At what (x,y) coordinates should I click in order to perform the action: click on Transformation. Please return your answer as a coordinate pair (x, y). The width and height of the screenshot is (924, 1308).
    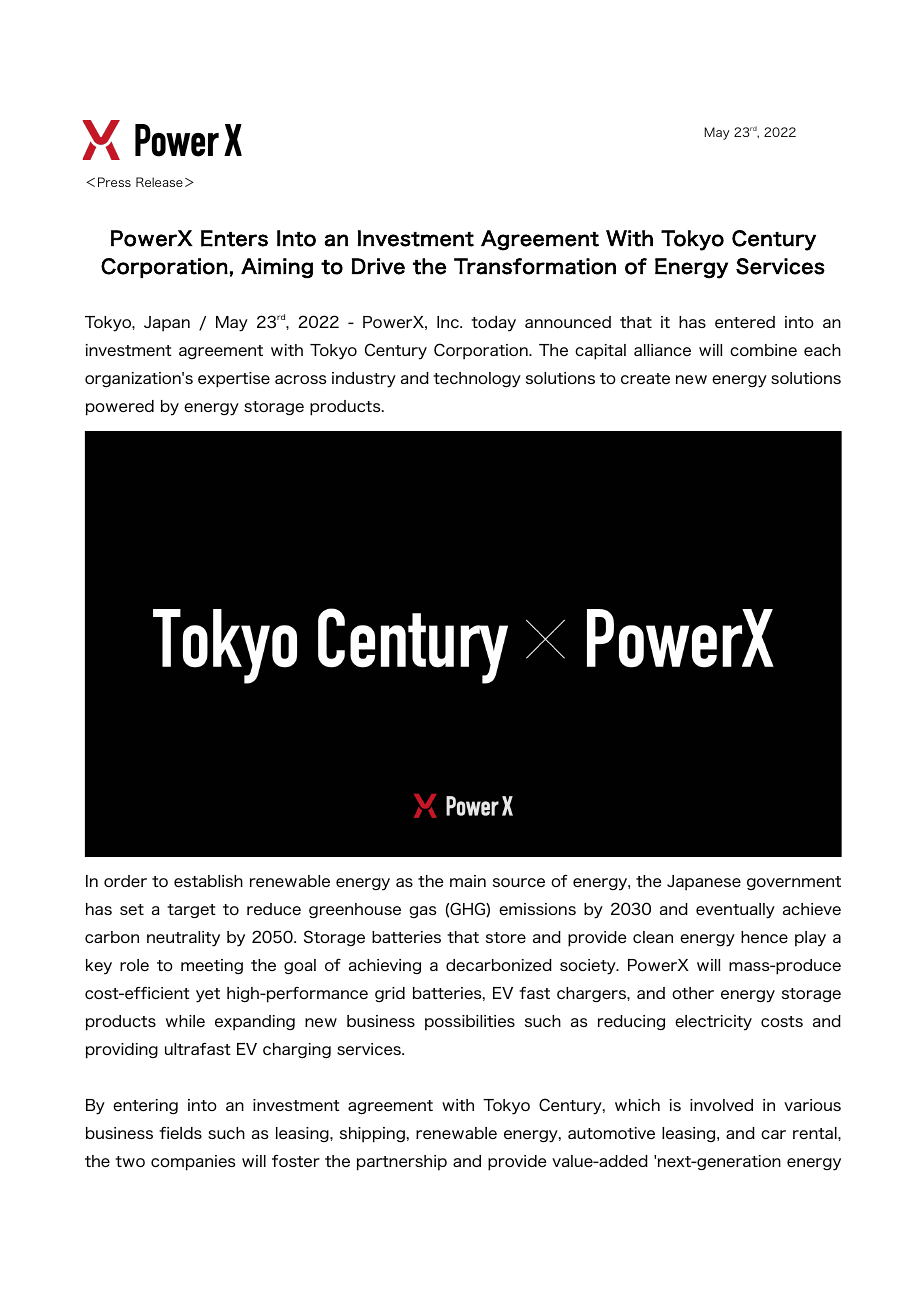
    Looking at the image, I should click on (535, 266).
